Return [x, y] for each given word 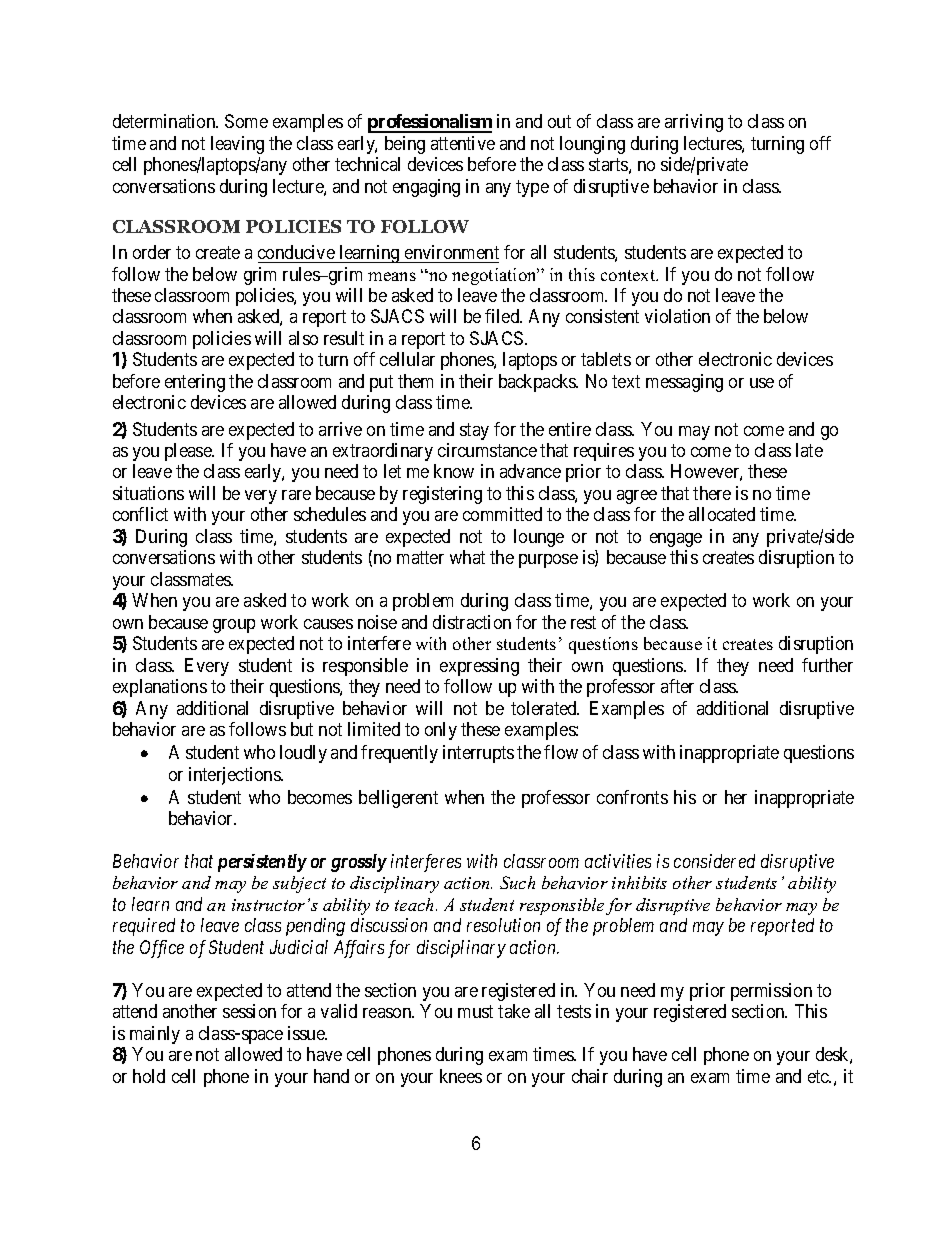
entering [195, 383]
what [467, 557]
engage [676, 540]
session [249, 1011]
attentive [463, 143]
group [234, 626]
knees [461, 1076]
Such [517, 882]
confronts [632, 797]
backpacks [538, 383]
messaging [684, 383]
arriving [694, 123]
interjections [235, 776]
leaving [237, 145]
